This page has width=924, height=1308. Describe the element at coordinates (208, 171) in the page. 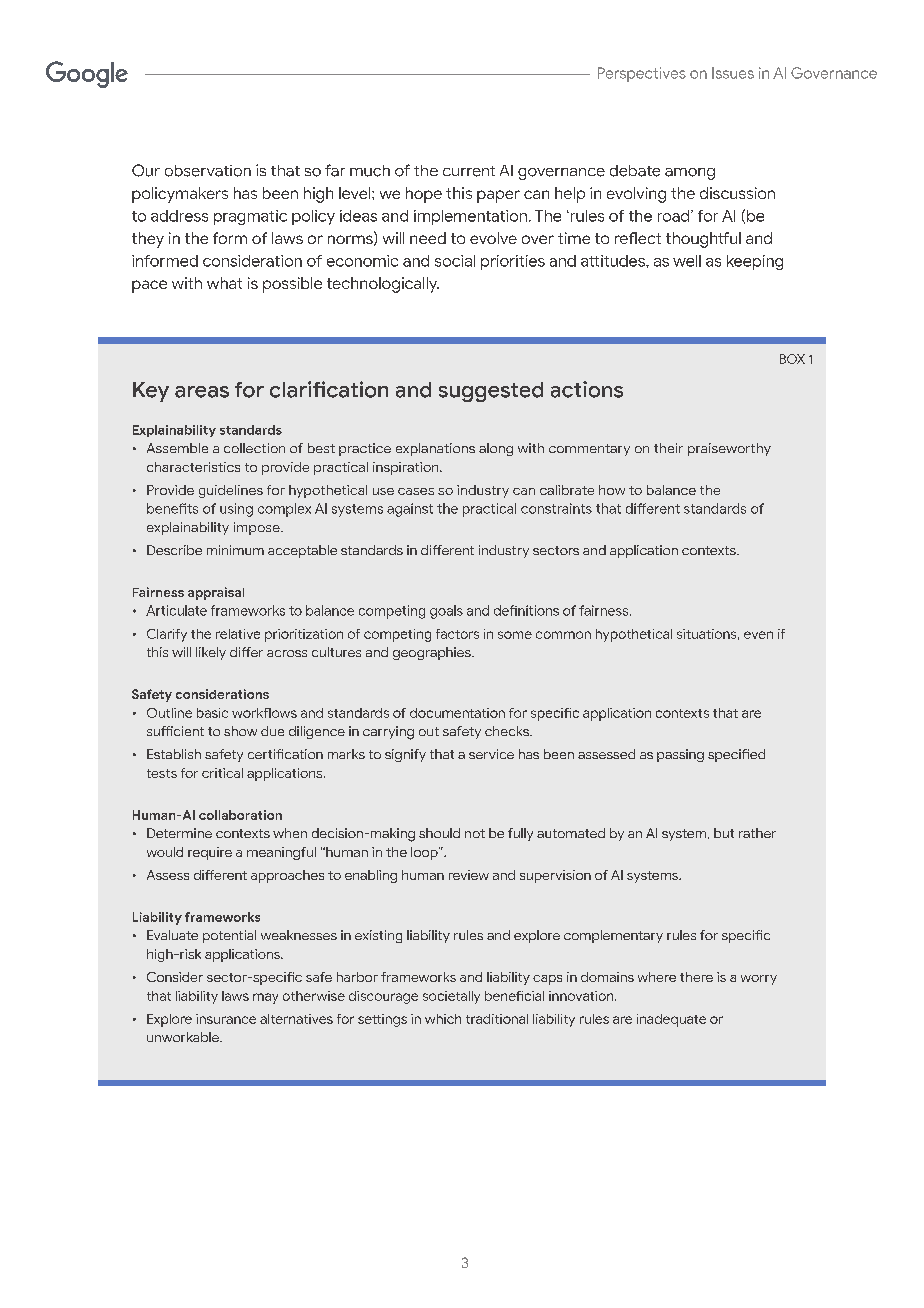

I see `observation` at that location.
